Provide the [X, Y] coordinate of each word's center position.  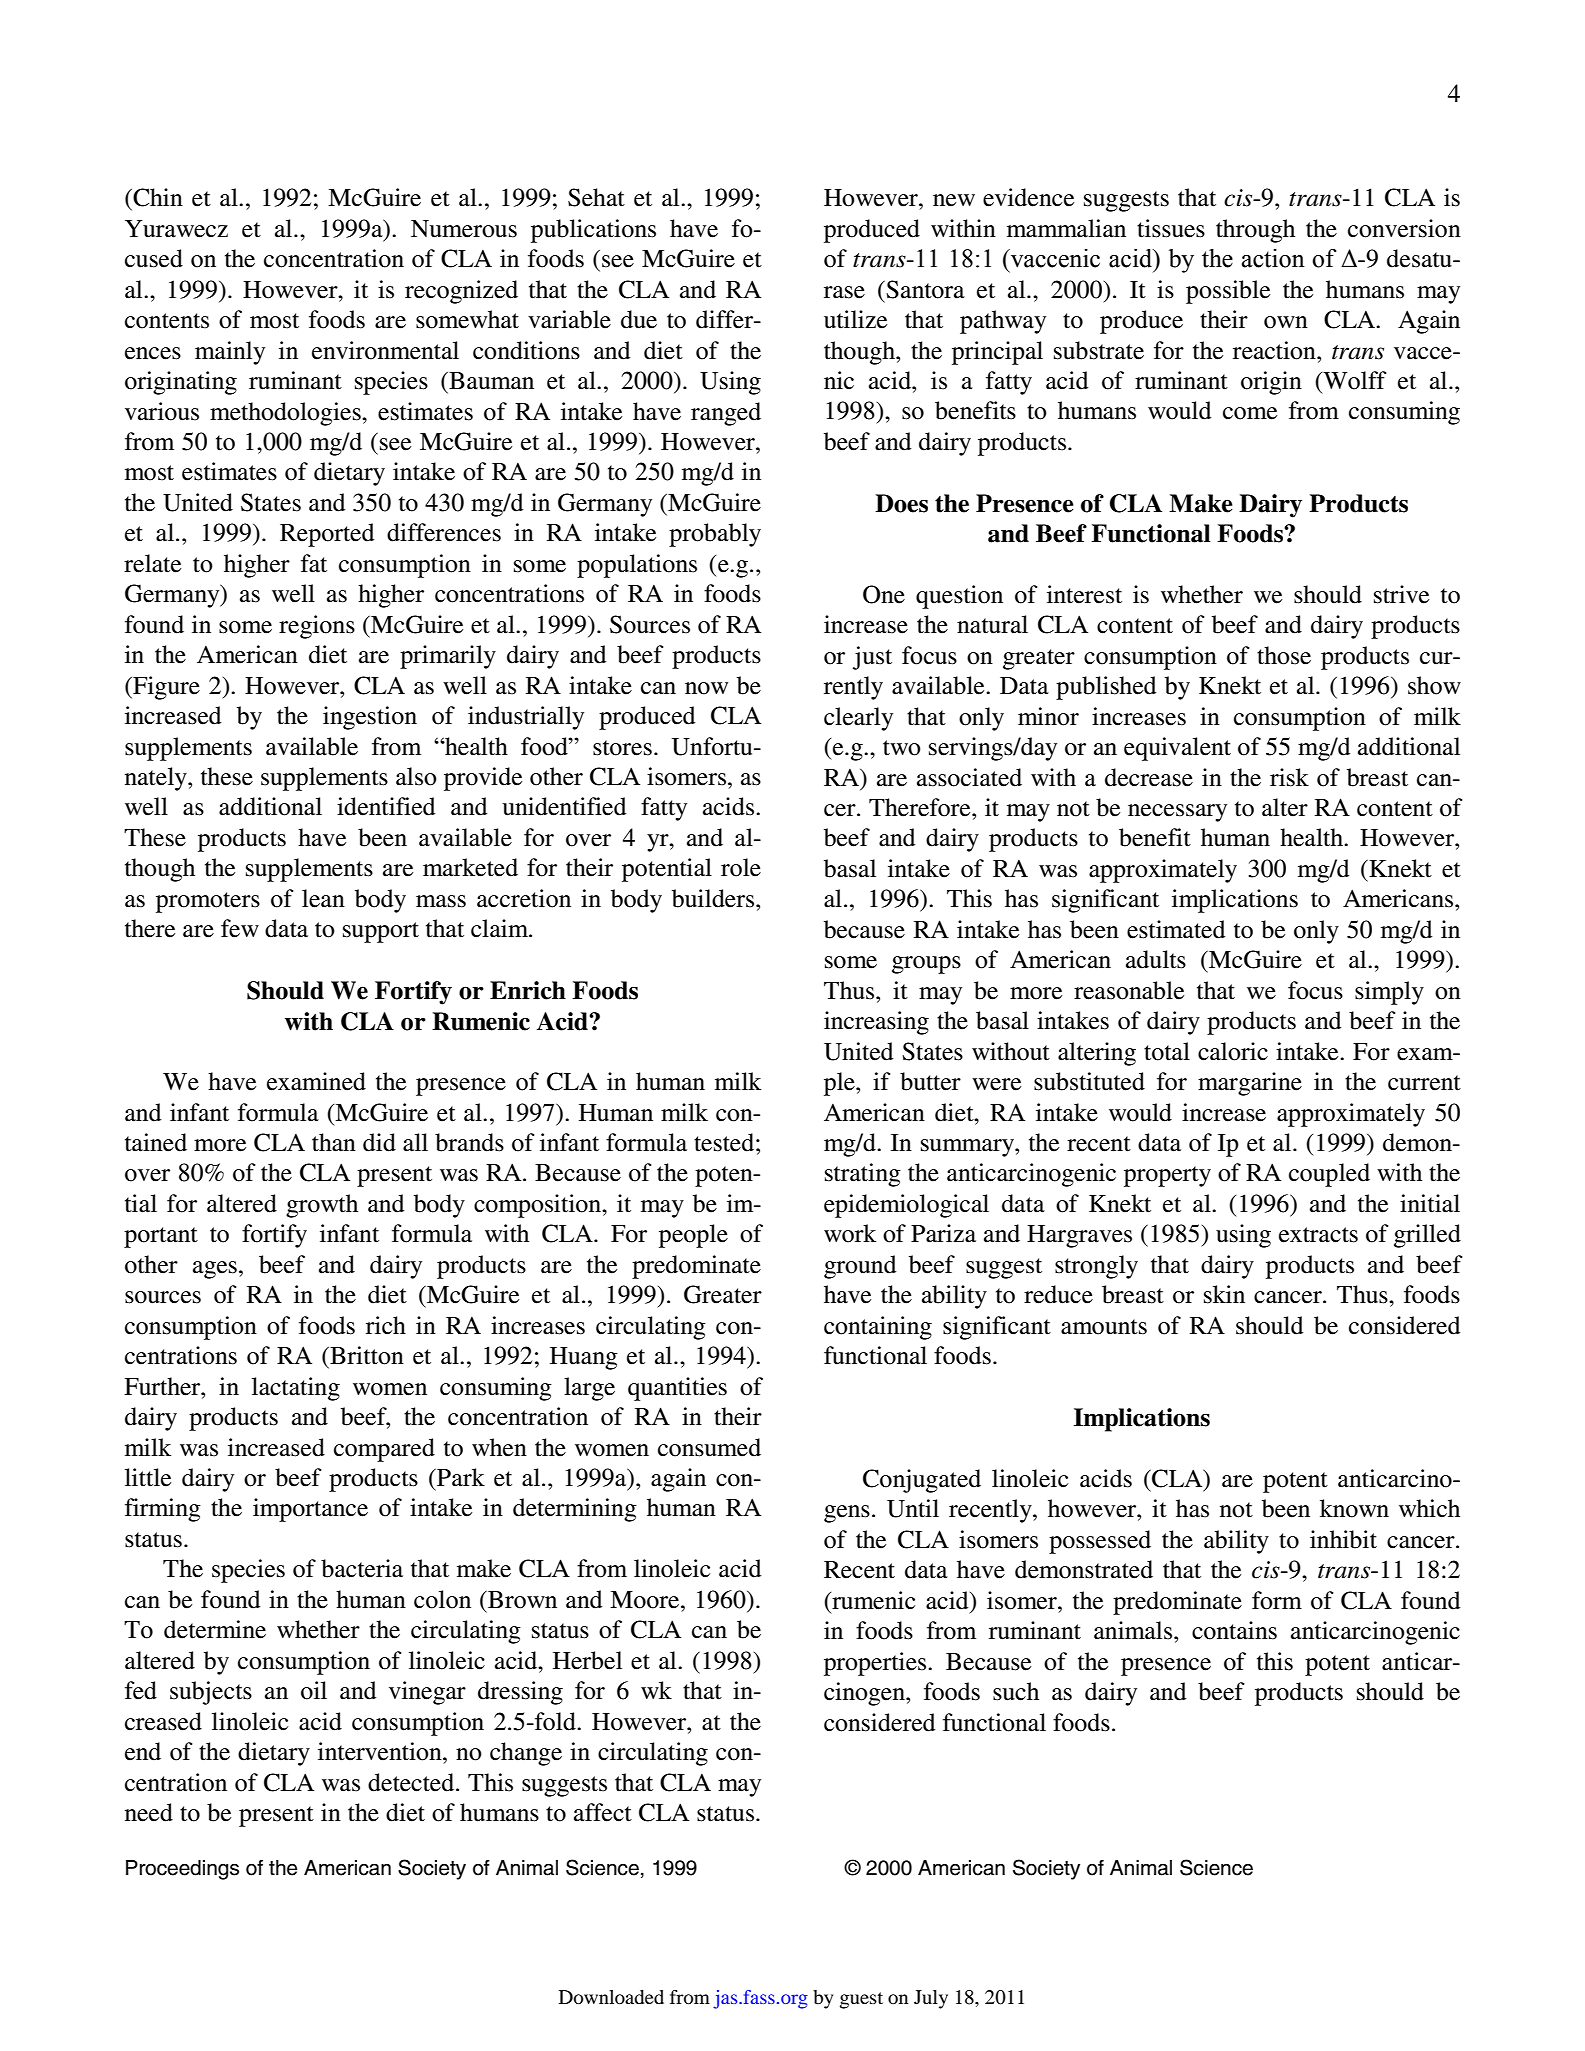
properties [876, 1664]
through [1255, 231]
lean [323, 898]
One [884, 594]
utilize [855, 319]
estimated [1176, 929]
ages [215, 1270]
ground [860, 1267]
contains [1234, 1630]
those [1284, 655]
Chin [157, 197]
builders [714, 898]
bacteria [362, 1568]
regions [317, 627]
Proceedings [182, 1870]
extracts [1318, 1235]
